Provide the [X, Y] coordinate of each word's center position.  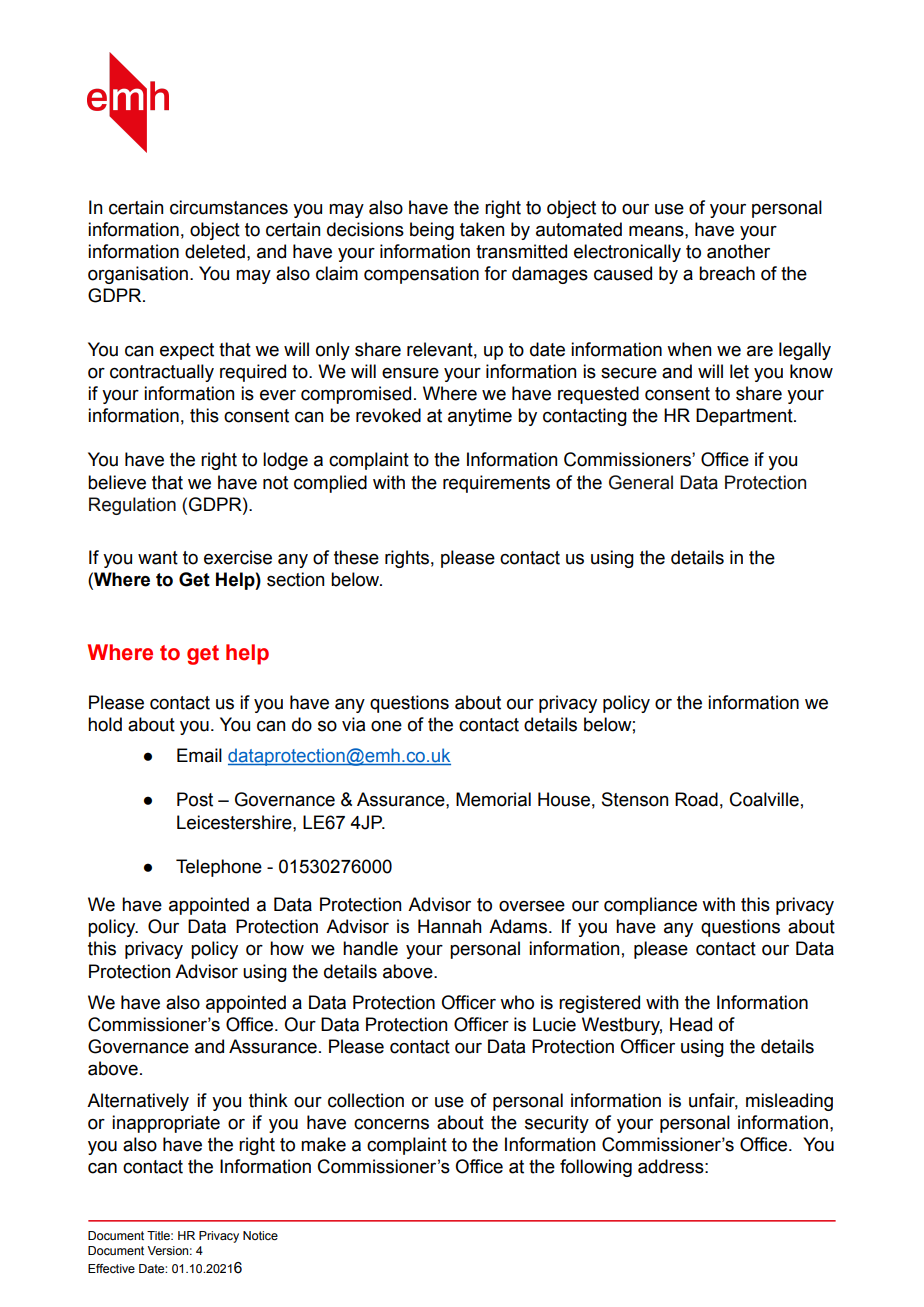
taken [482, 229]
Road [696, 799]
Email [199, 755]
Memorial [493, 799]
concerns [391, 1124]
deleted [215, 251]
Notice [260, 1235]
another [738, 251]
